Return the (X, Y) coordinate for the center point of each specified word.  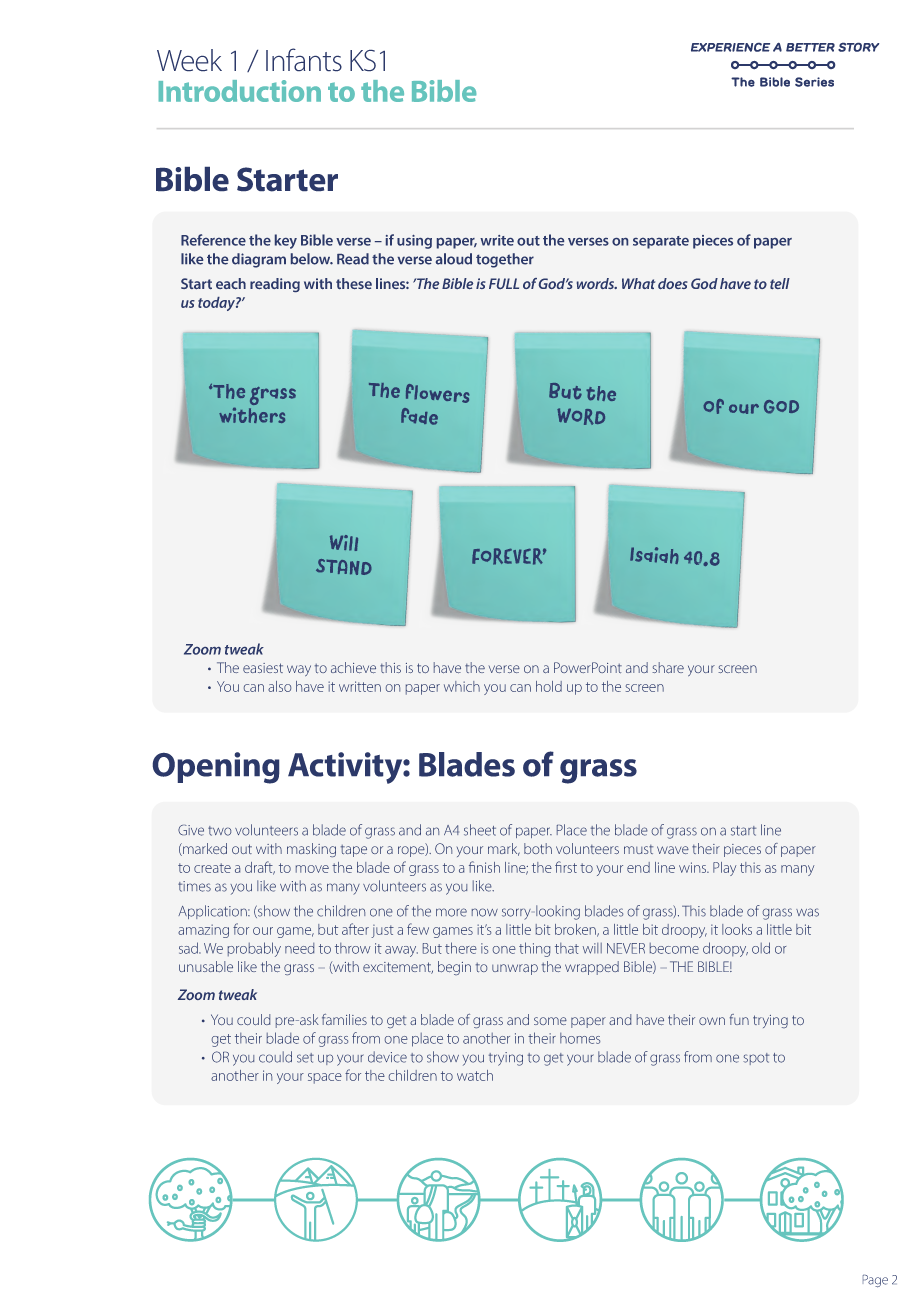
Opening (216, 768)
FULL (504, 283)
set (305, 1058)
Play (724, 869)
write (497, 240)
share (668, 667)
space (325, 1078)
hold (549, 686)
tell (780, 283)
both (538, 848)
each (231, 283)
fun (739, 1019)
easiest (263, 668)
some (550, 1021)
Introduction (240, 91)
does (673, 283)
